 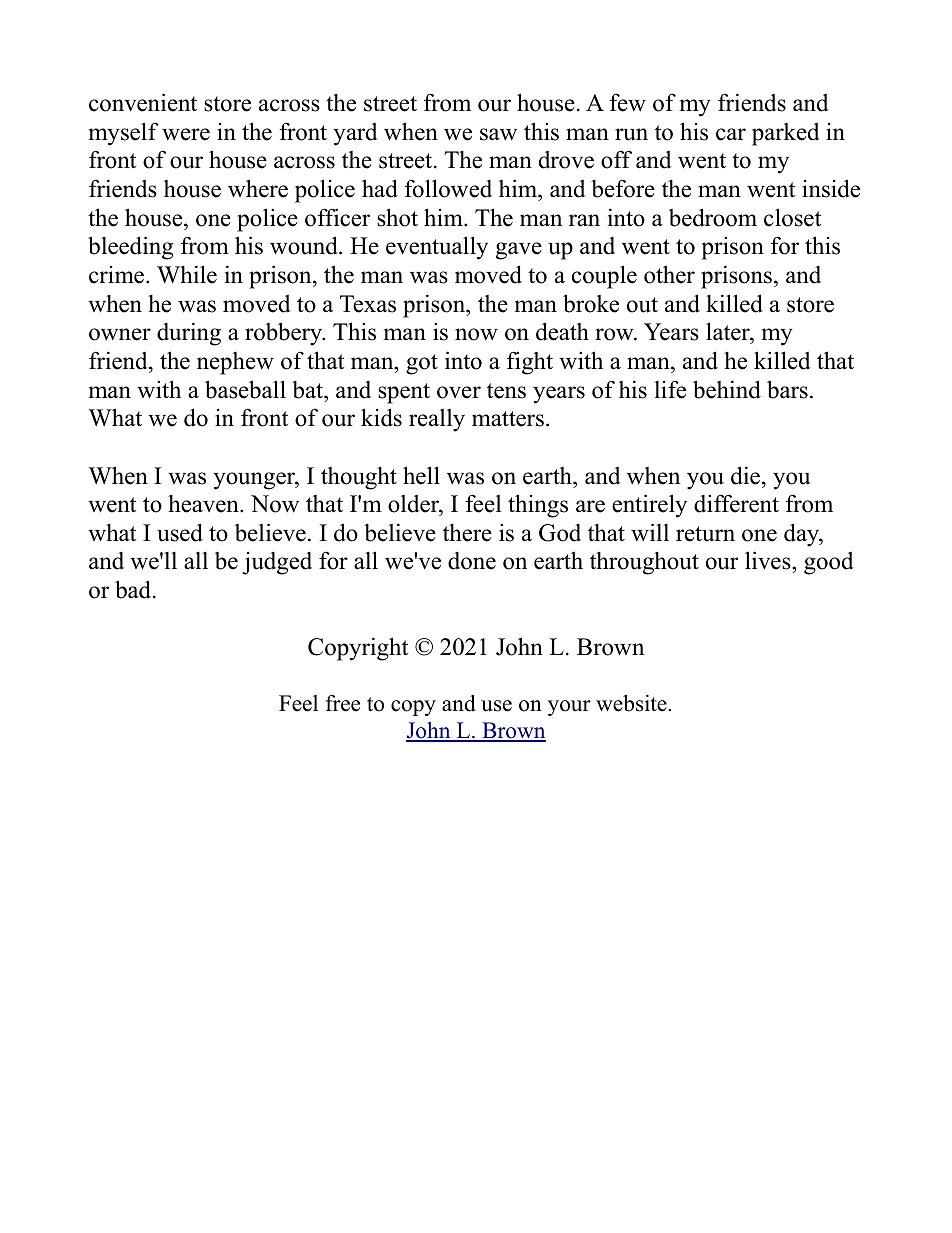 What do you see at coordinates (180, 532) in the image?
I see `used` at bounding box center [180, 532].
